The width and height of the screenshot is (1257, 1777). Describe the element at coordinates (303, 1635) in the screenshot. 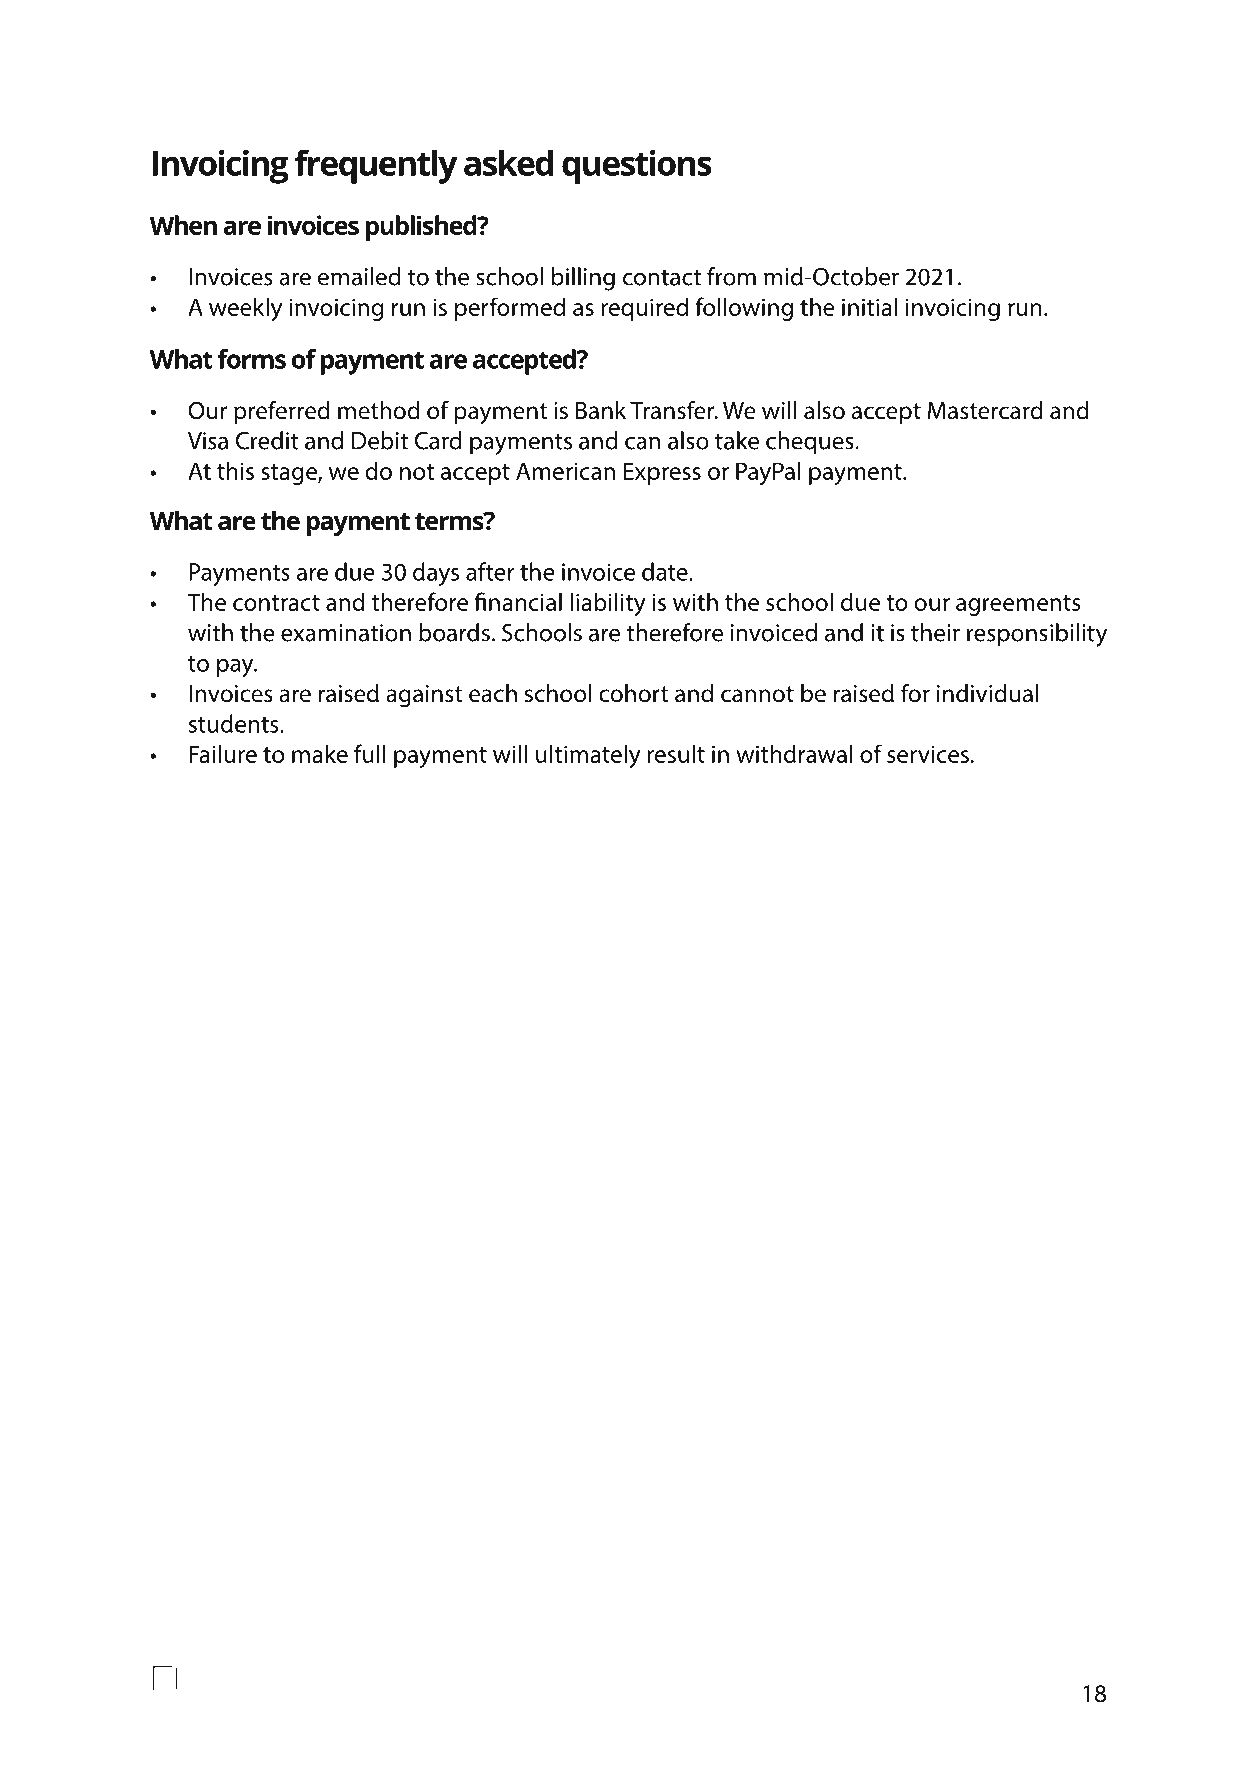

I see `Admissions` at that location.
